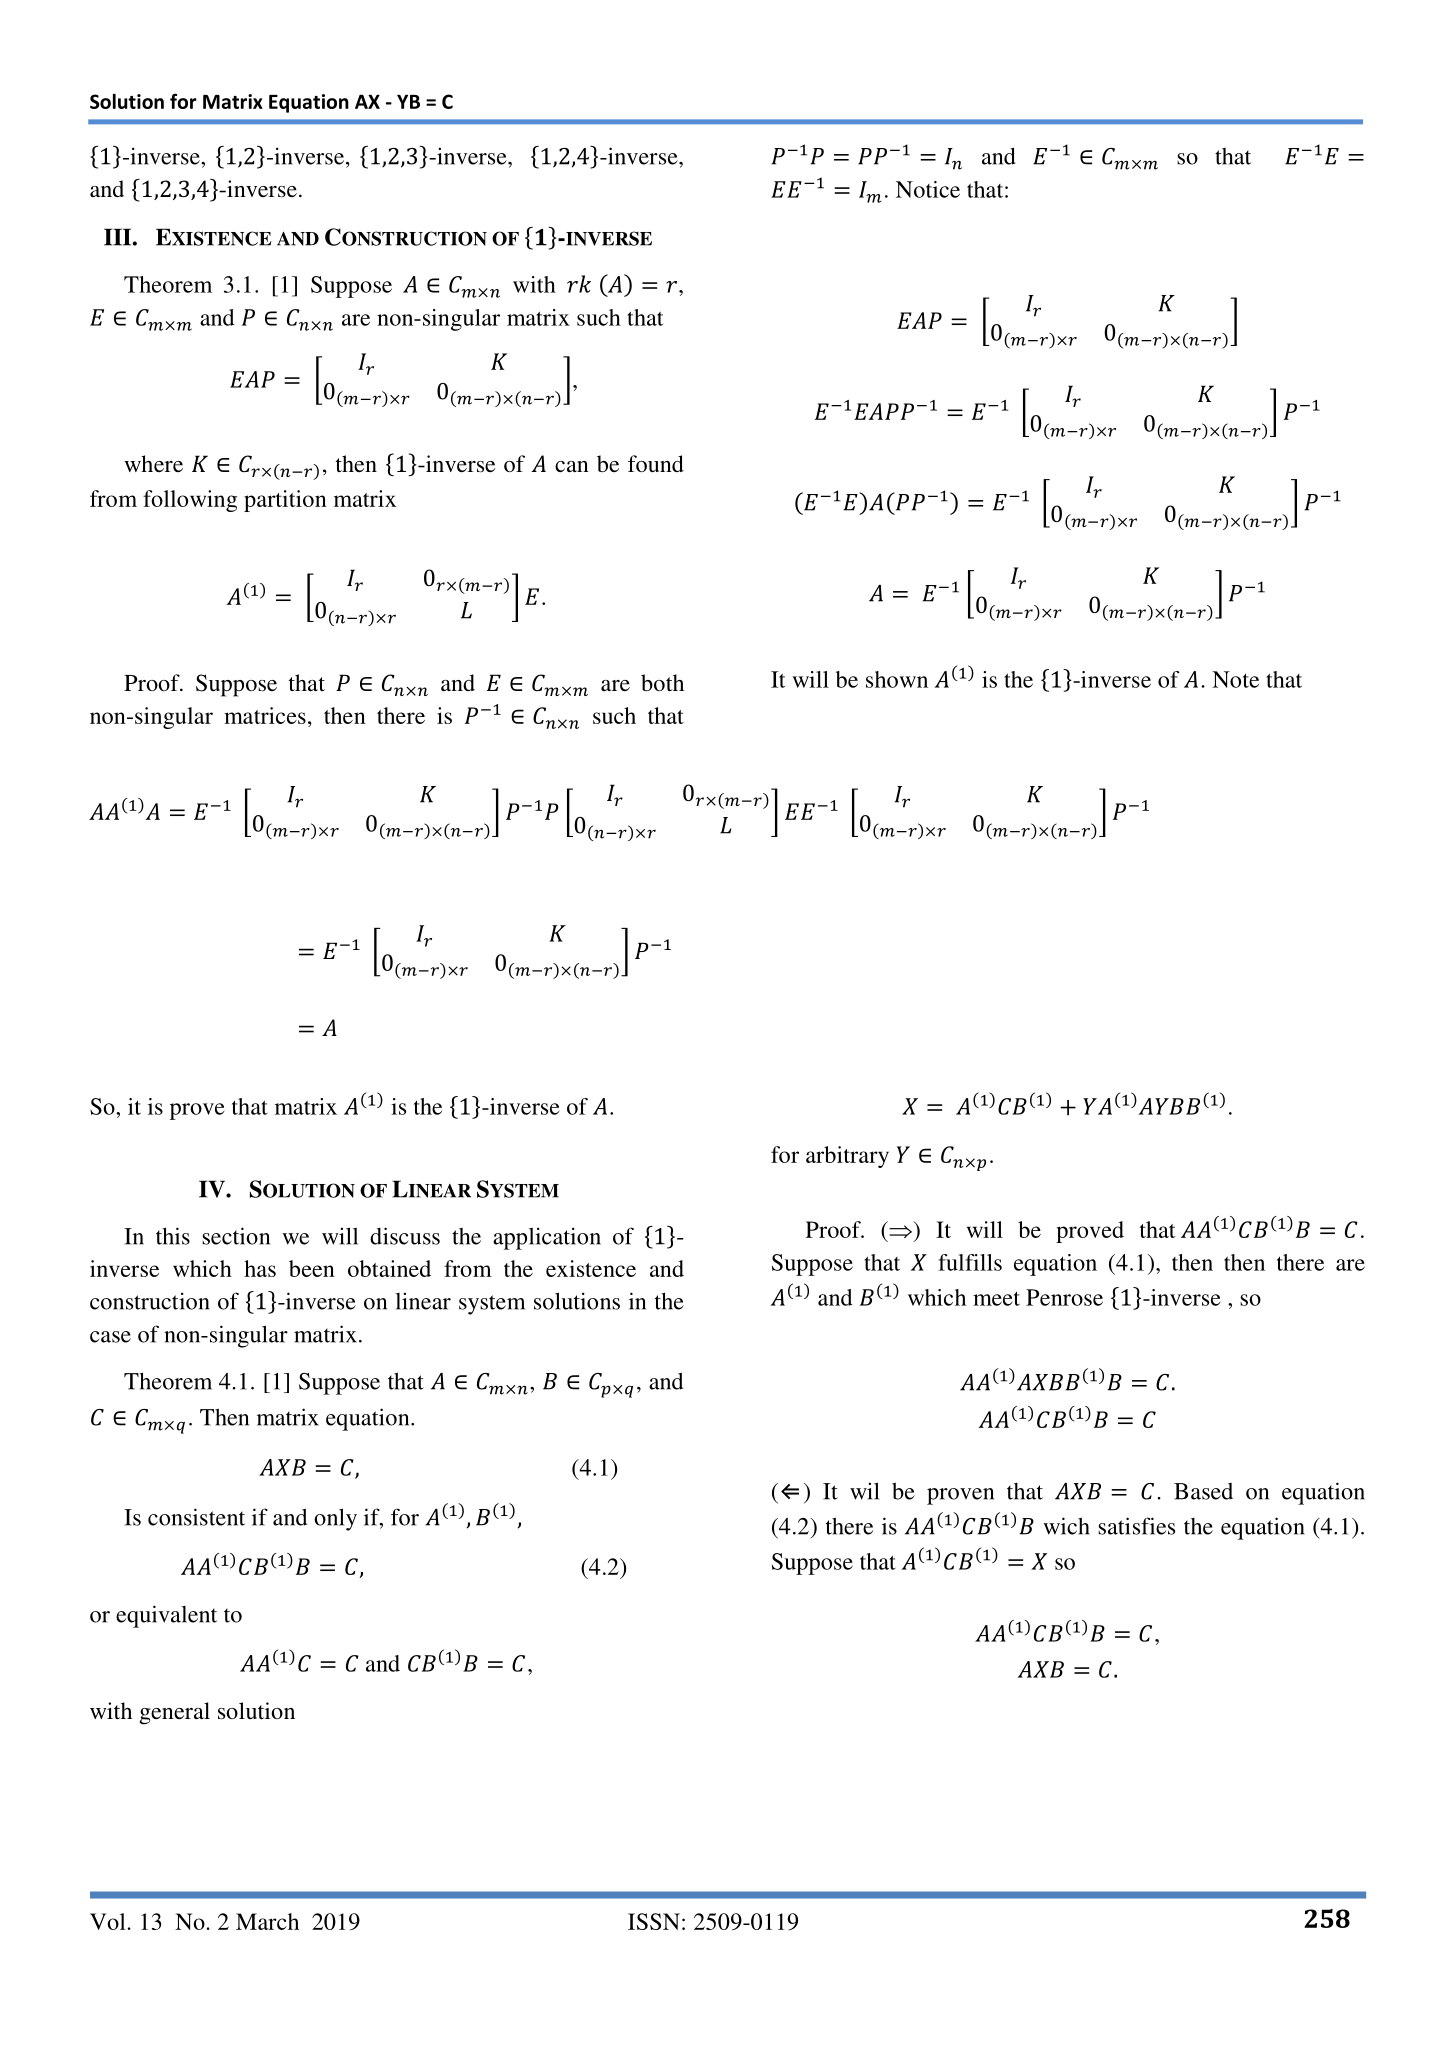  I want to click on March, so click(267, 1921).
